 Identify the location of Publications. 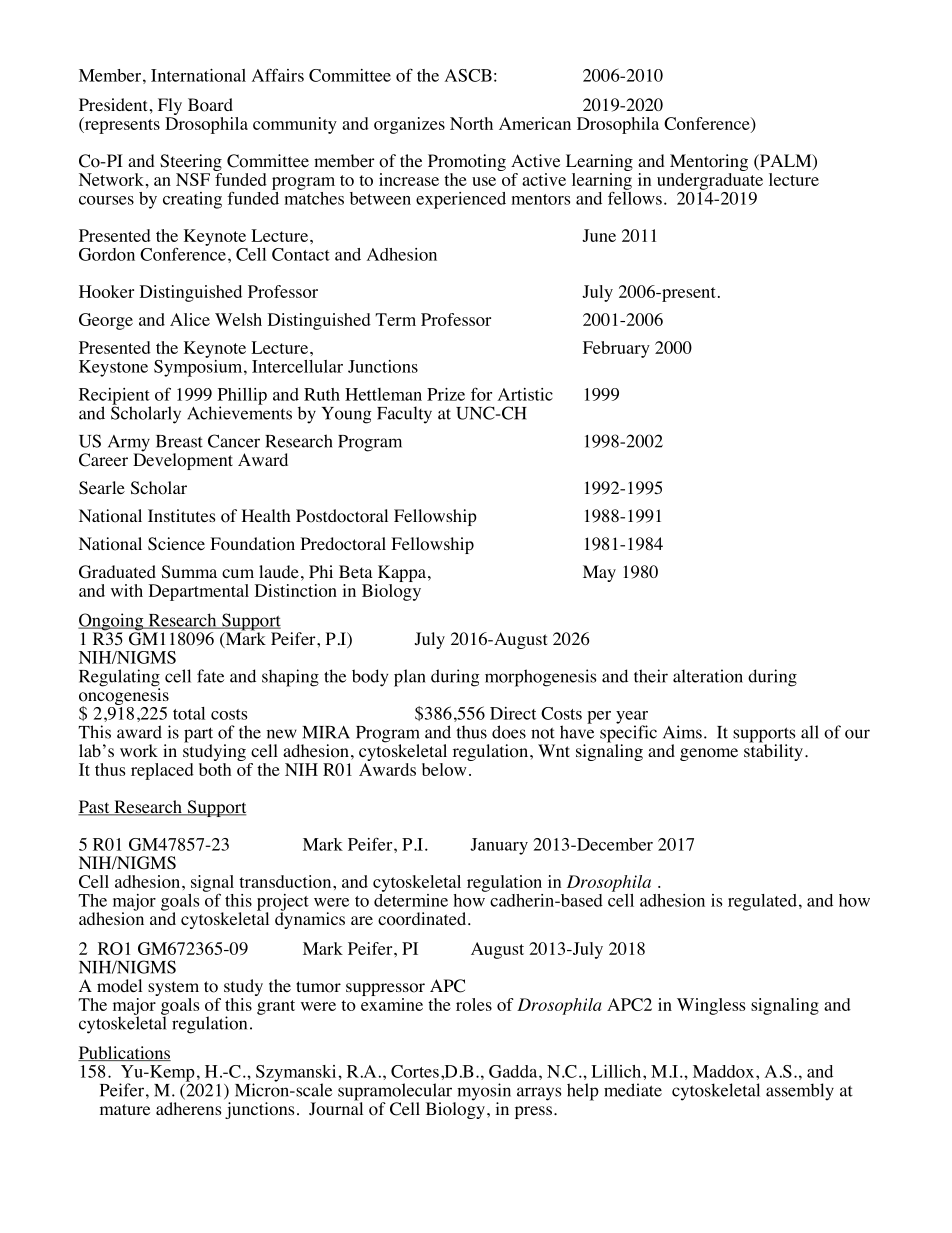
(124, 1053).
